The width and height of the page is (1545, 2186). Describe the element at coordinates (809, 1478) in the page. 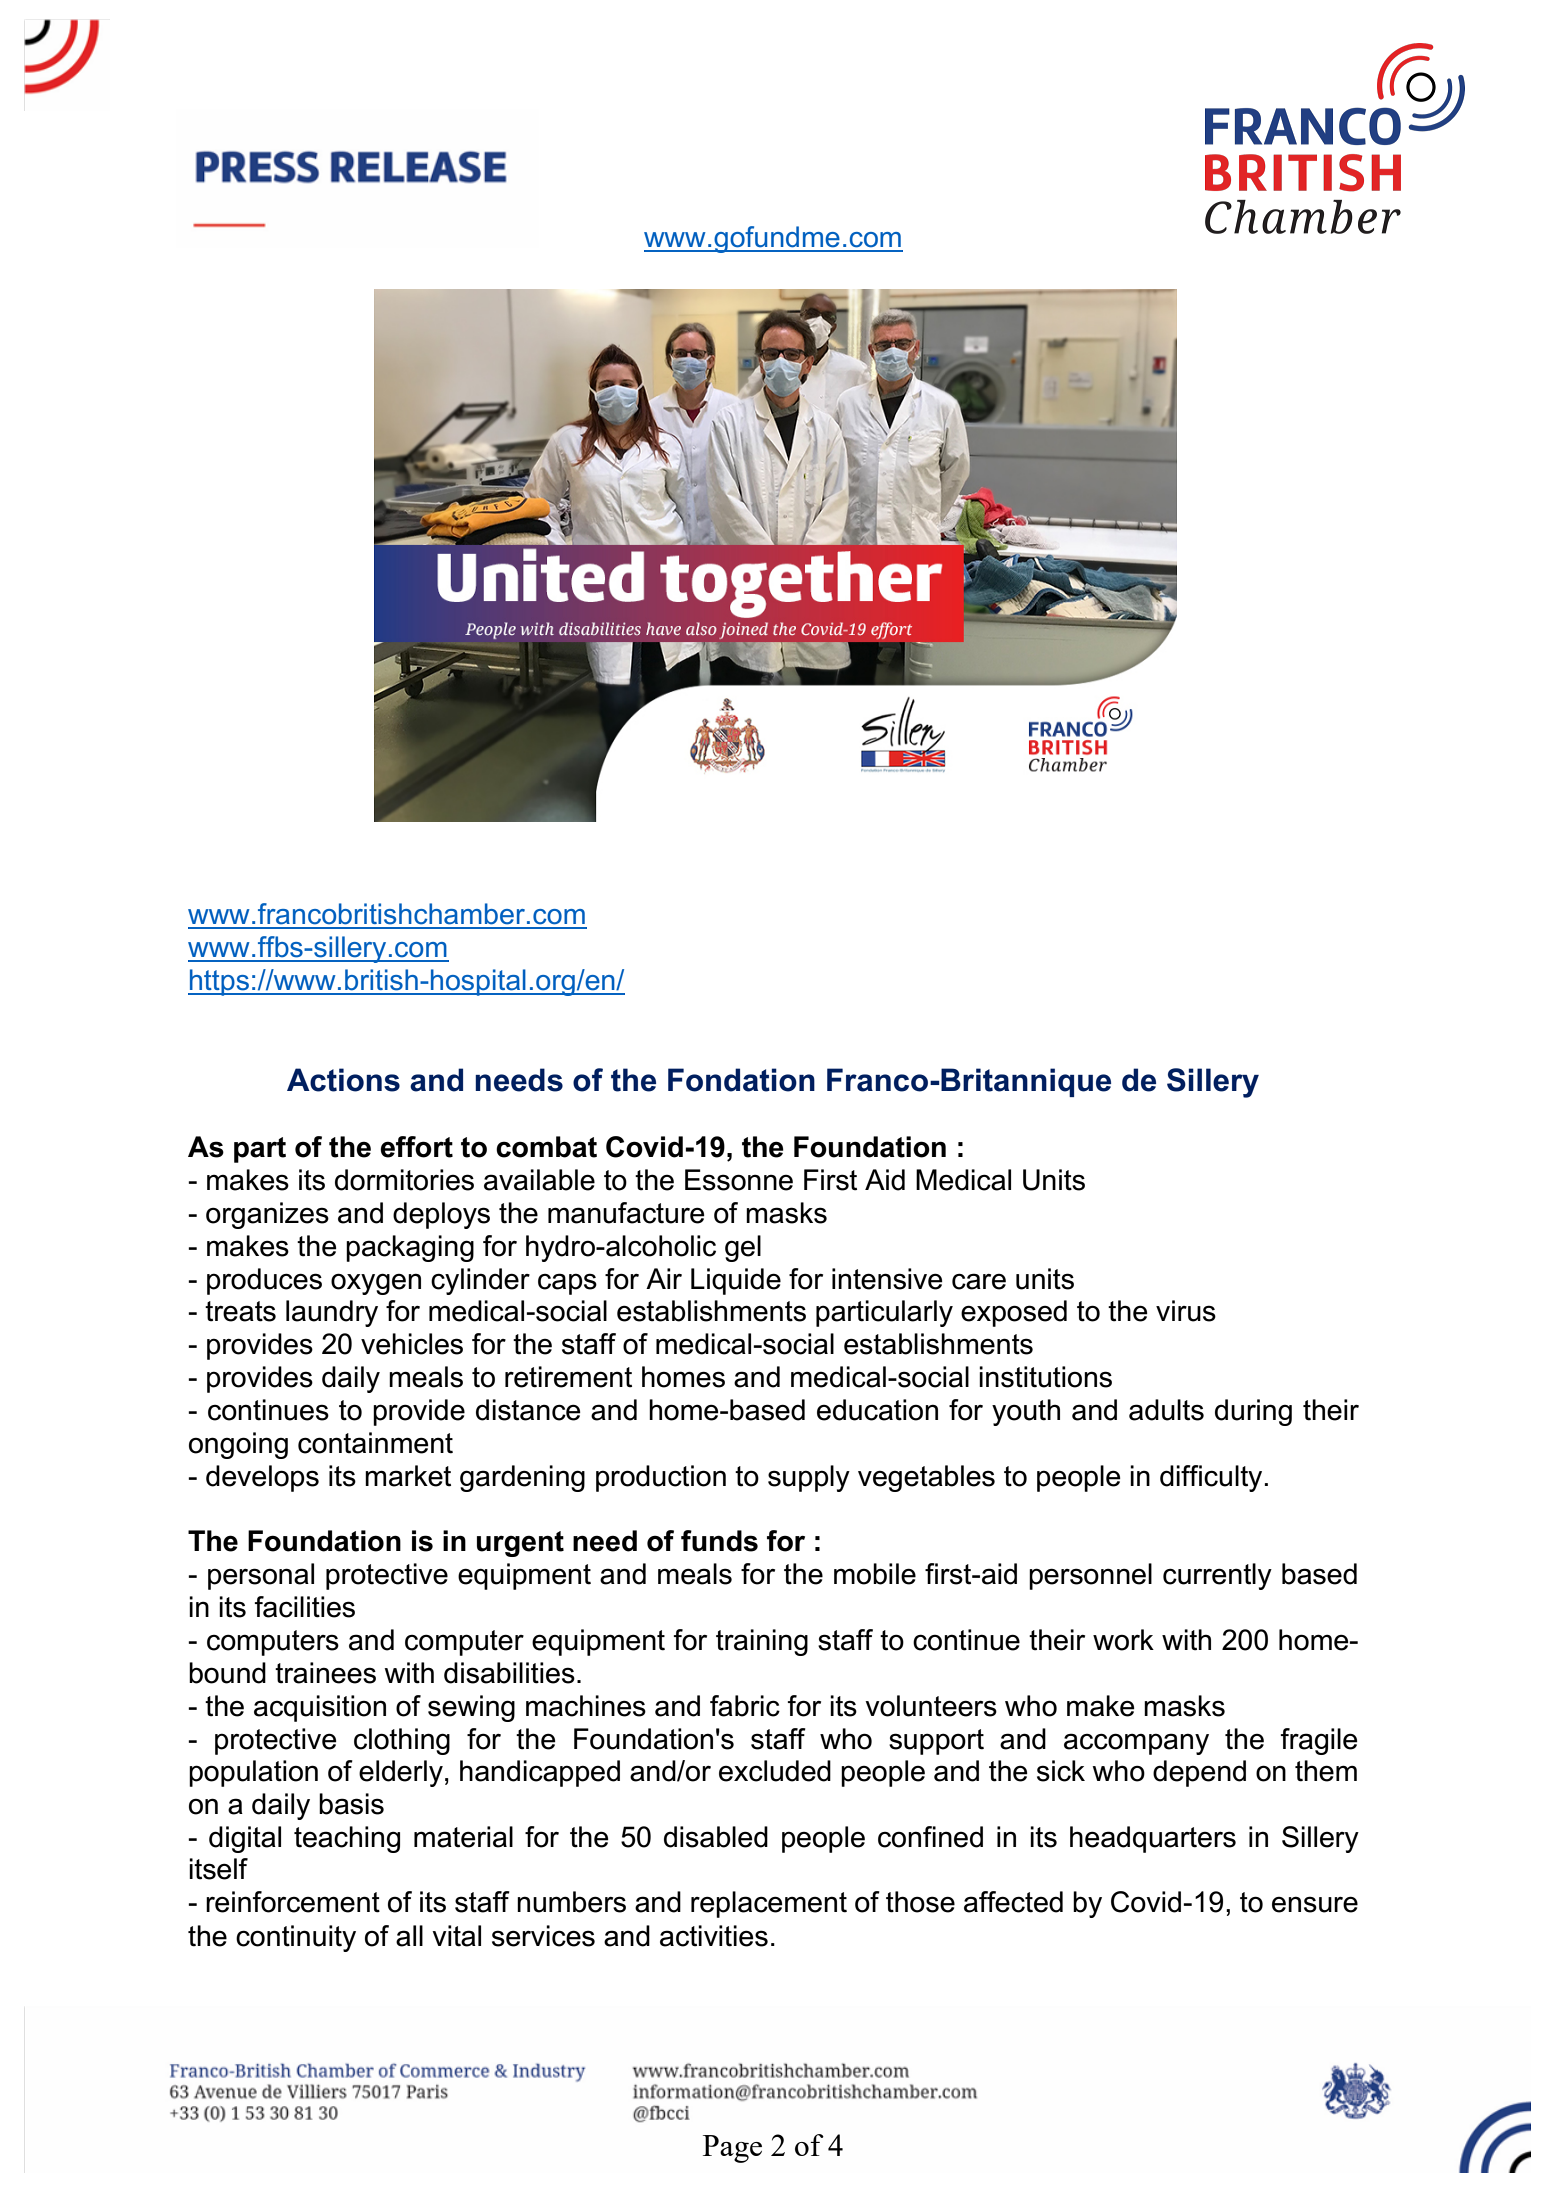

I see `supply` at that location.
